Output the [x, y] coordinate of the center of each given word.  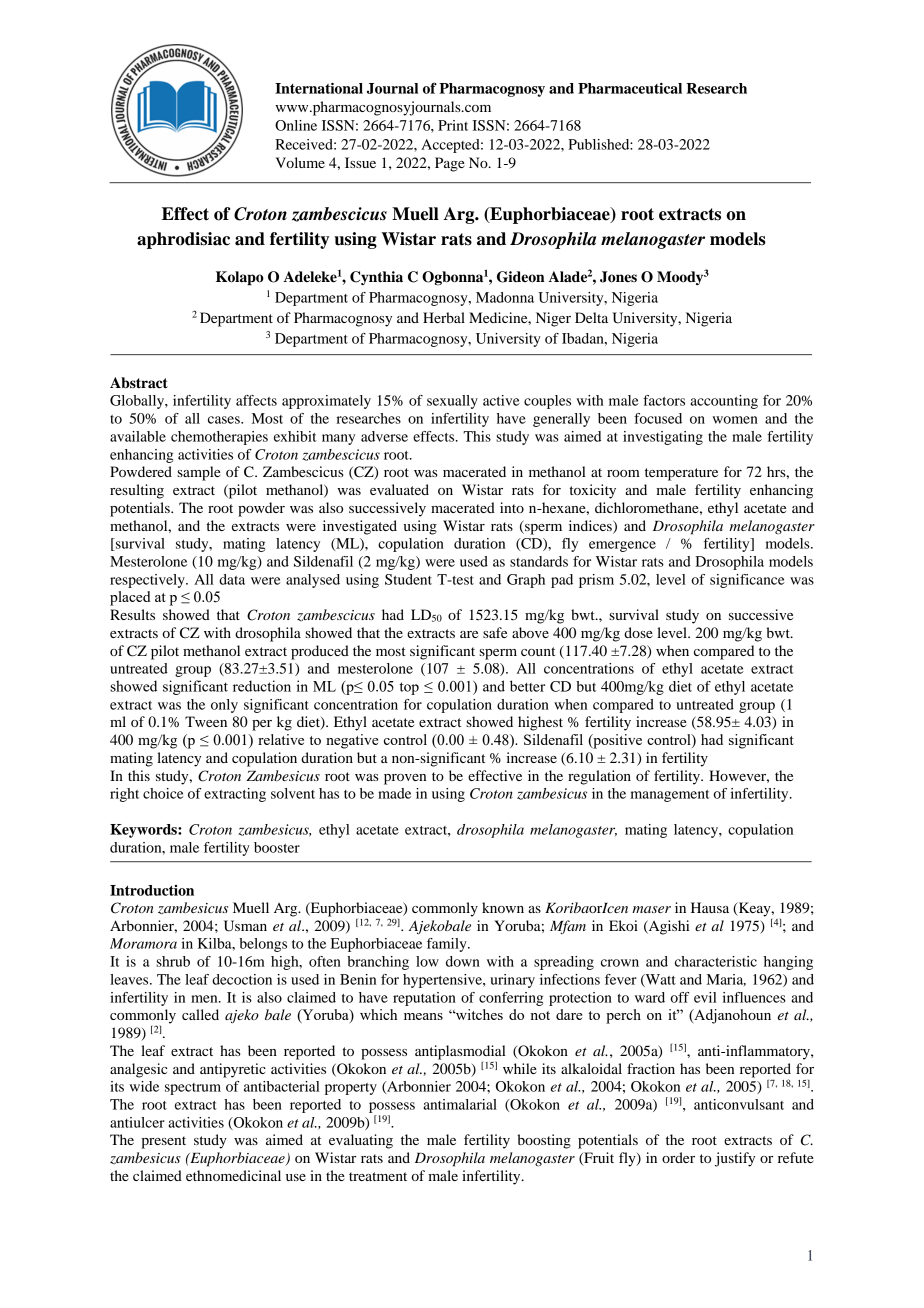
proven [405, 779]
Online [296, 125]
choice [163, 793]
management [670, 796]
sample [199, 473]
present [163, 1142]
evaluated [399, 489]
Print [453, 125]
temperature [681, 474]
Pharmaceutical [630, 88]
